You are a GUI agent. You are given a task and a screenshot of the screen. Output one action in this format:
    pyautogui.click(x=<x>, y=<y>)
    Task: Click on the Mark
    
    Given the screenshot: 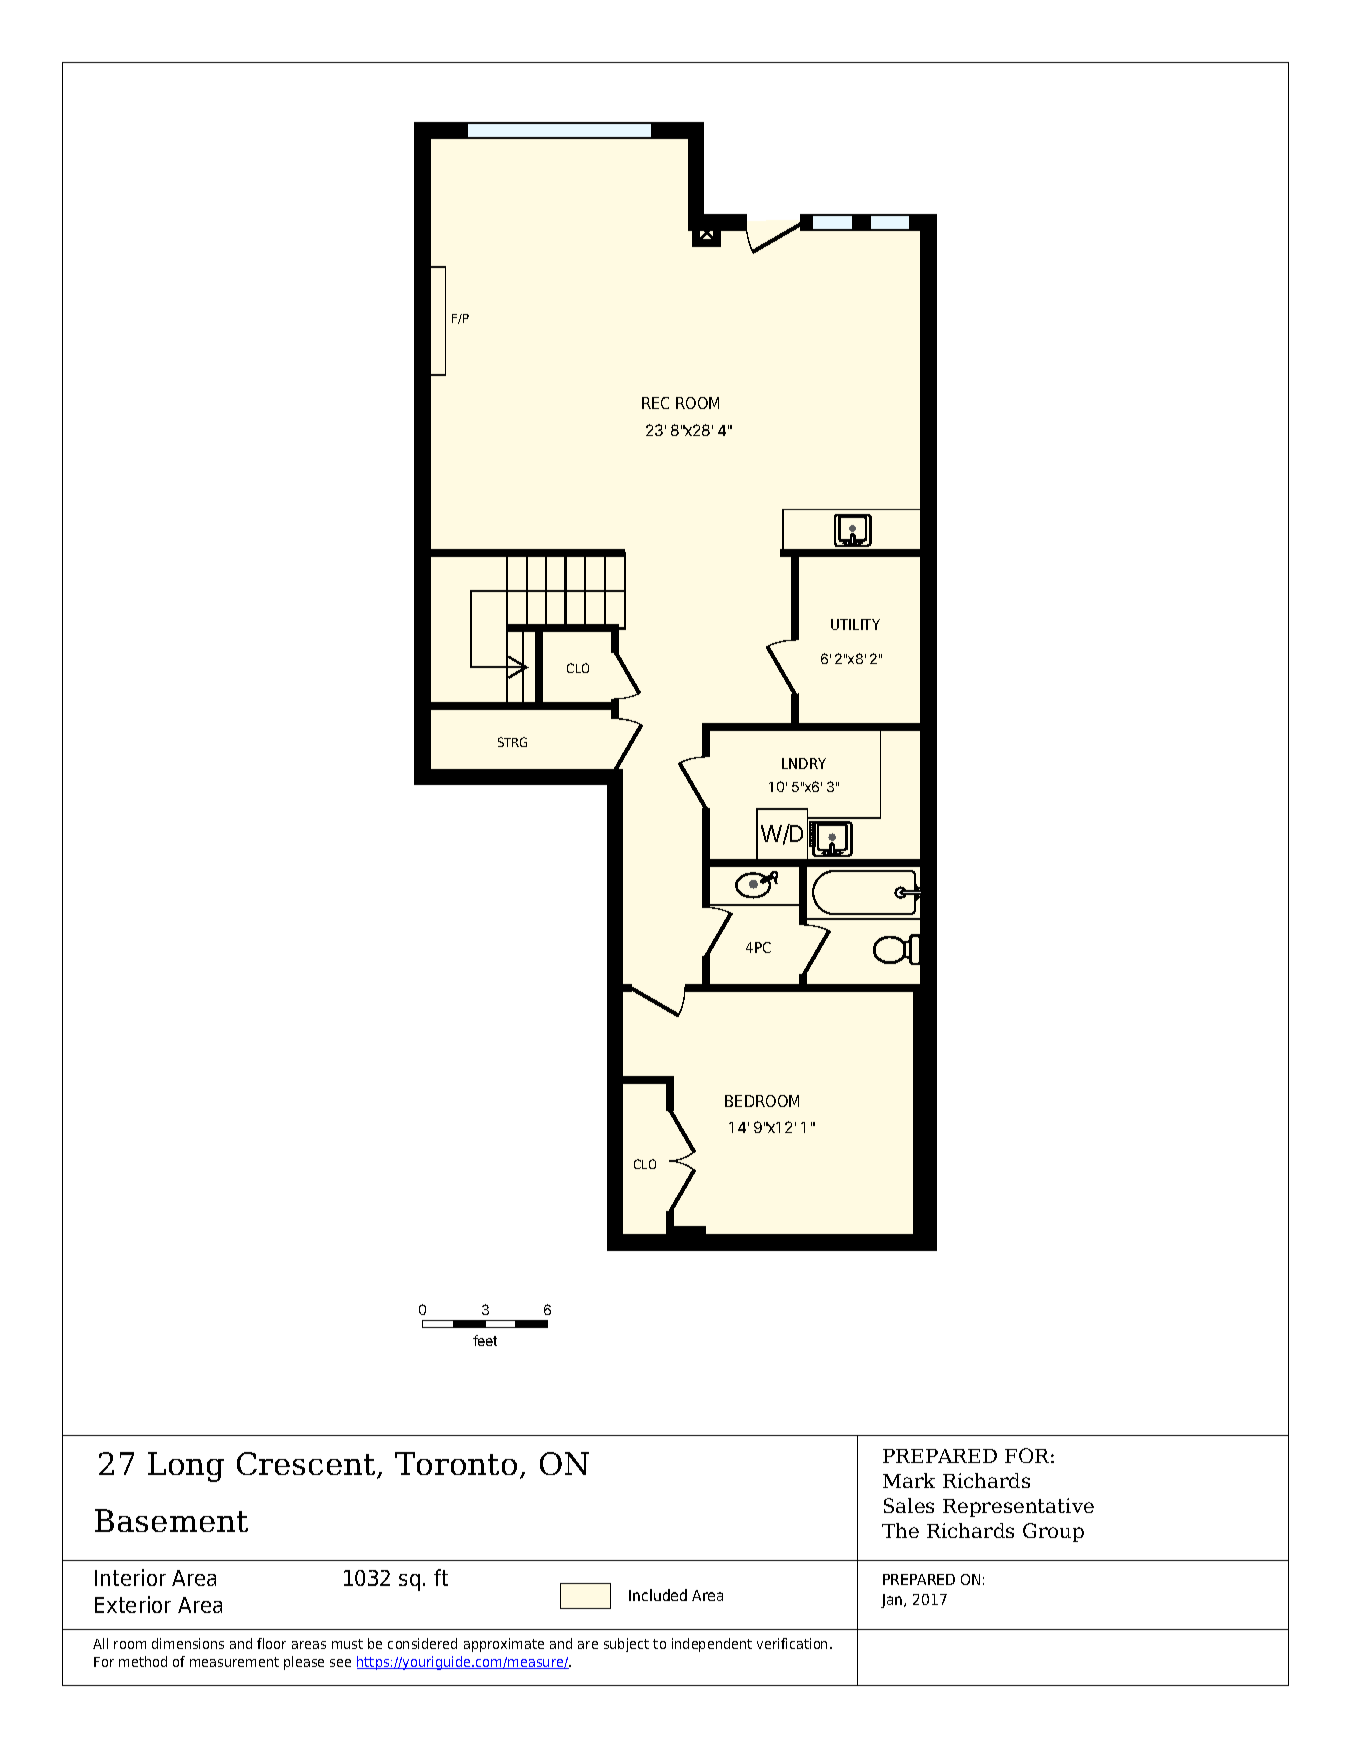 What is the action you would take?
    pyautogui.click(x=909, y=1480)
